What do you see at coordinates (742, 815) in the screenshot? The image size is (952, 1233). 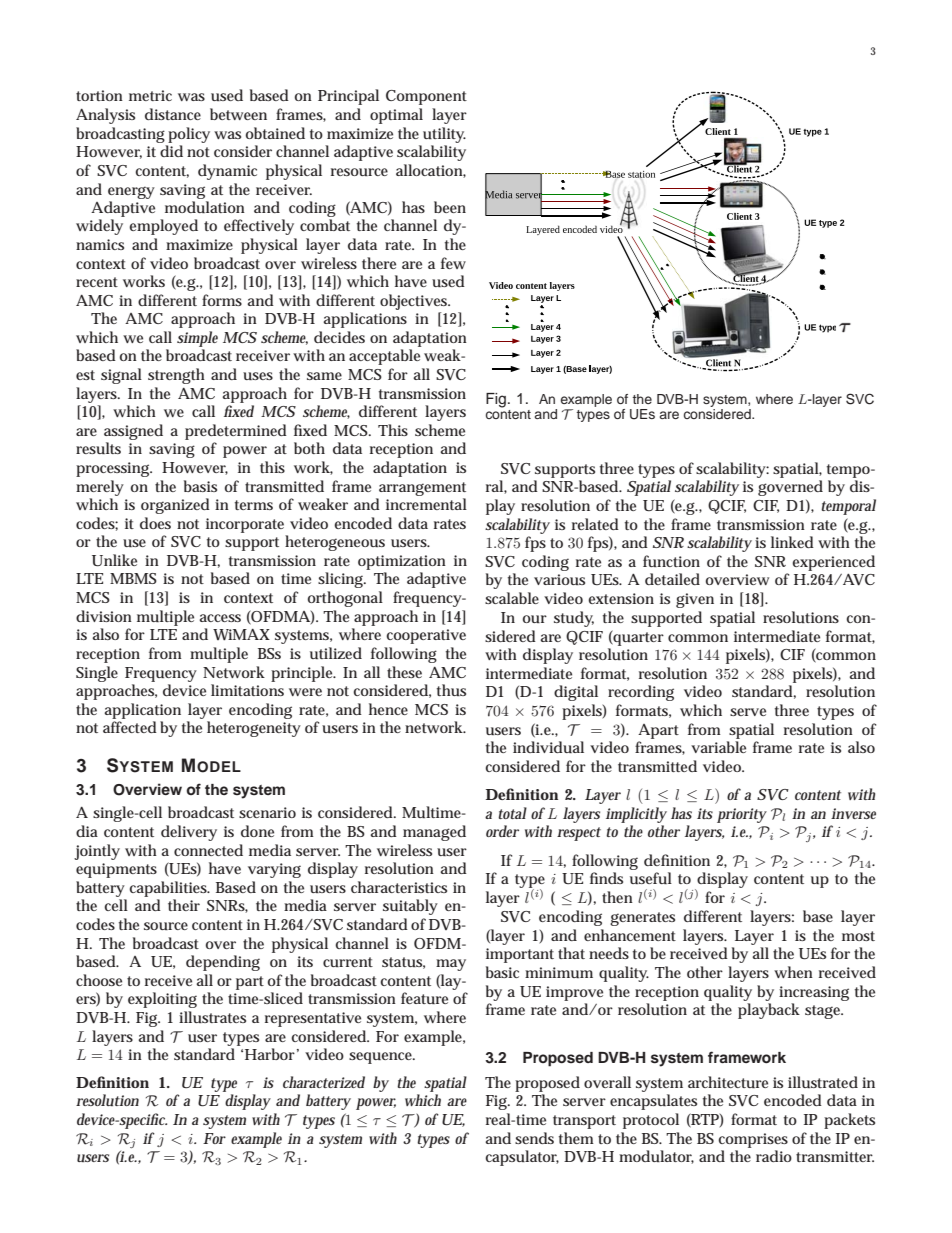 I see `priority` at bounding box center [742, 815].
